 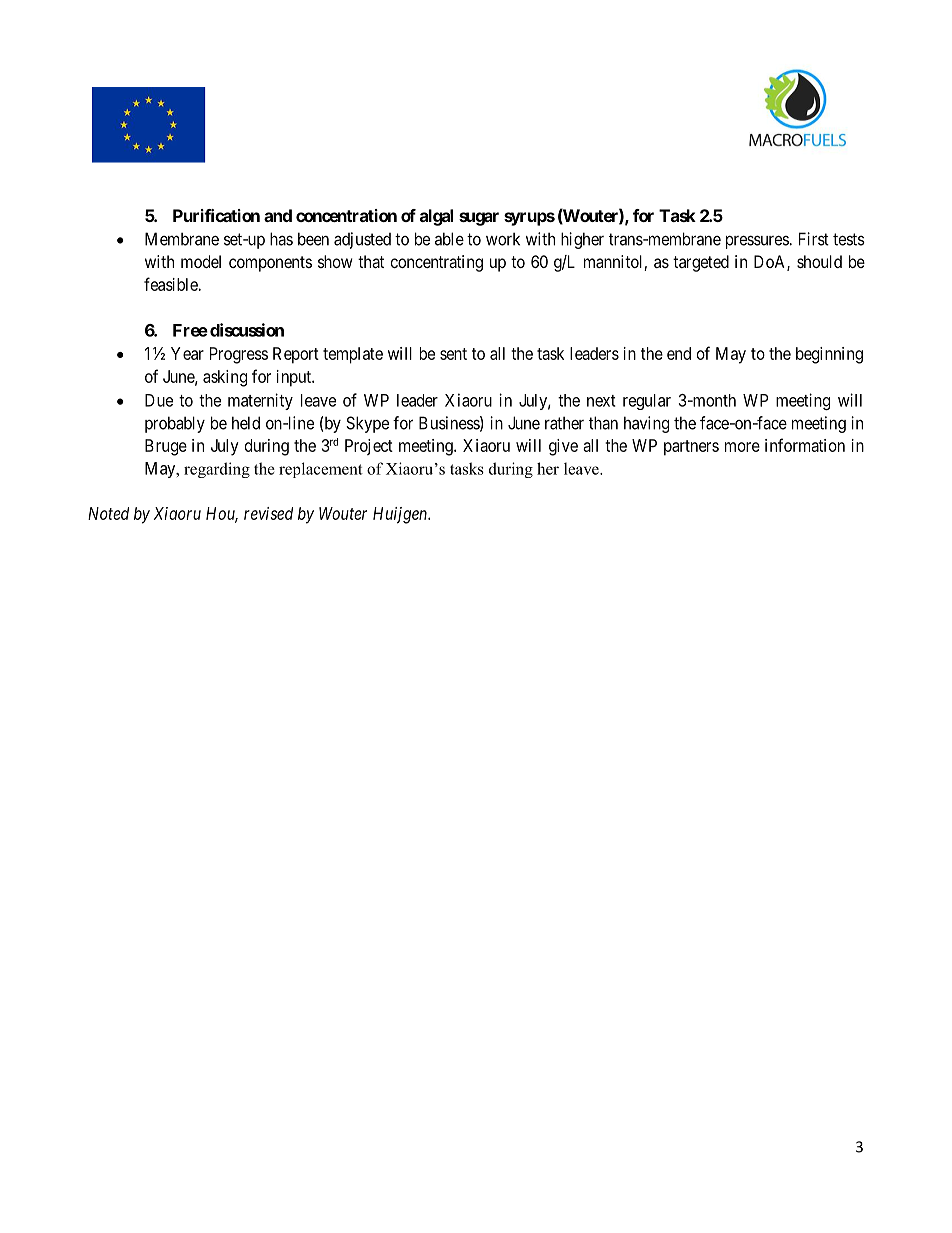 I want to click on Purification, so click(x=216, y=215).
